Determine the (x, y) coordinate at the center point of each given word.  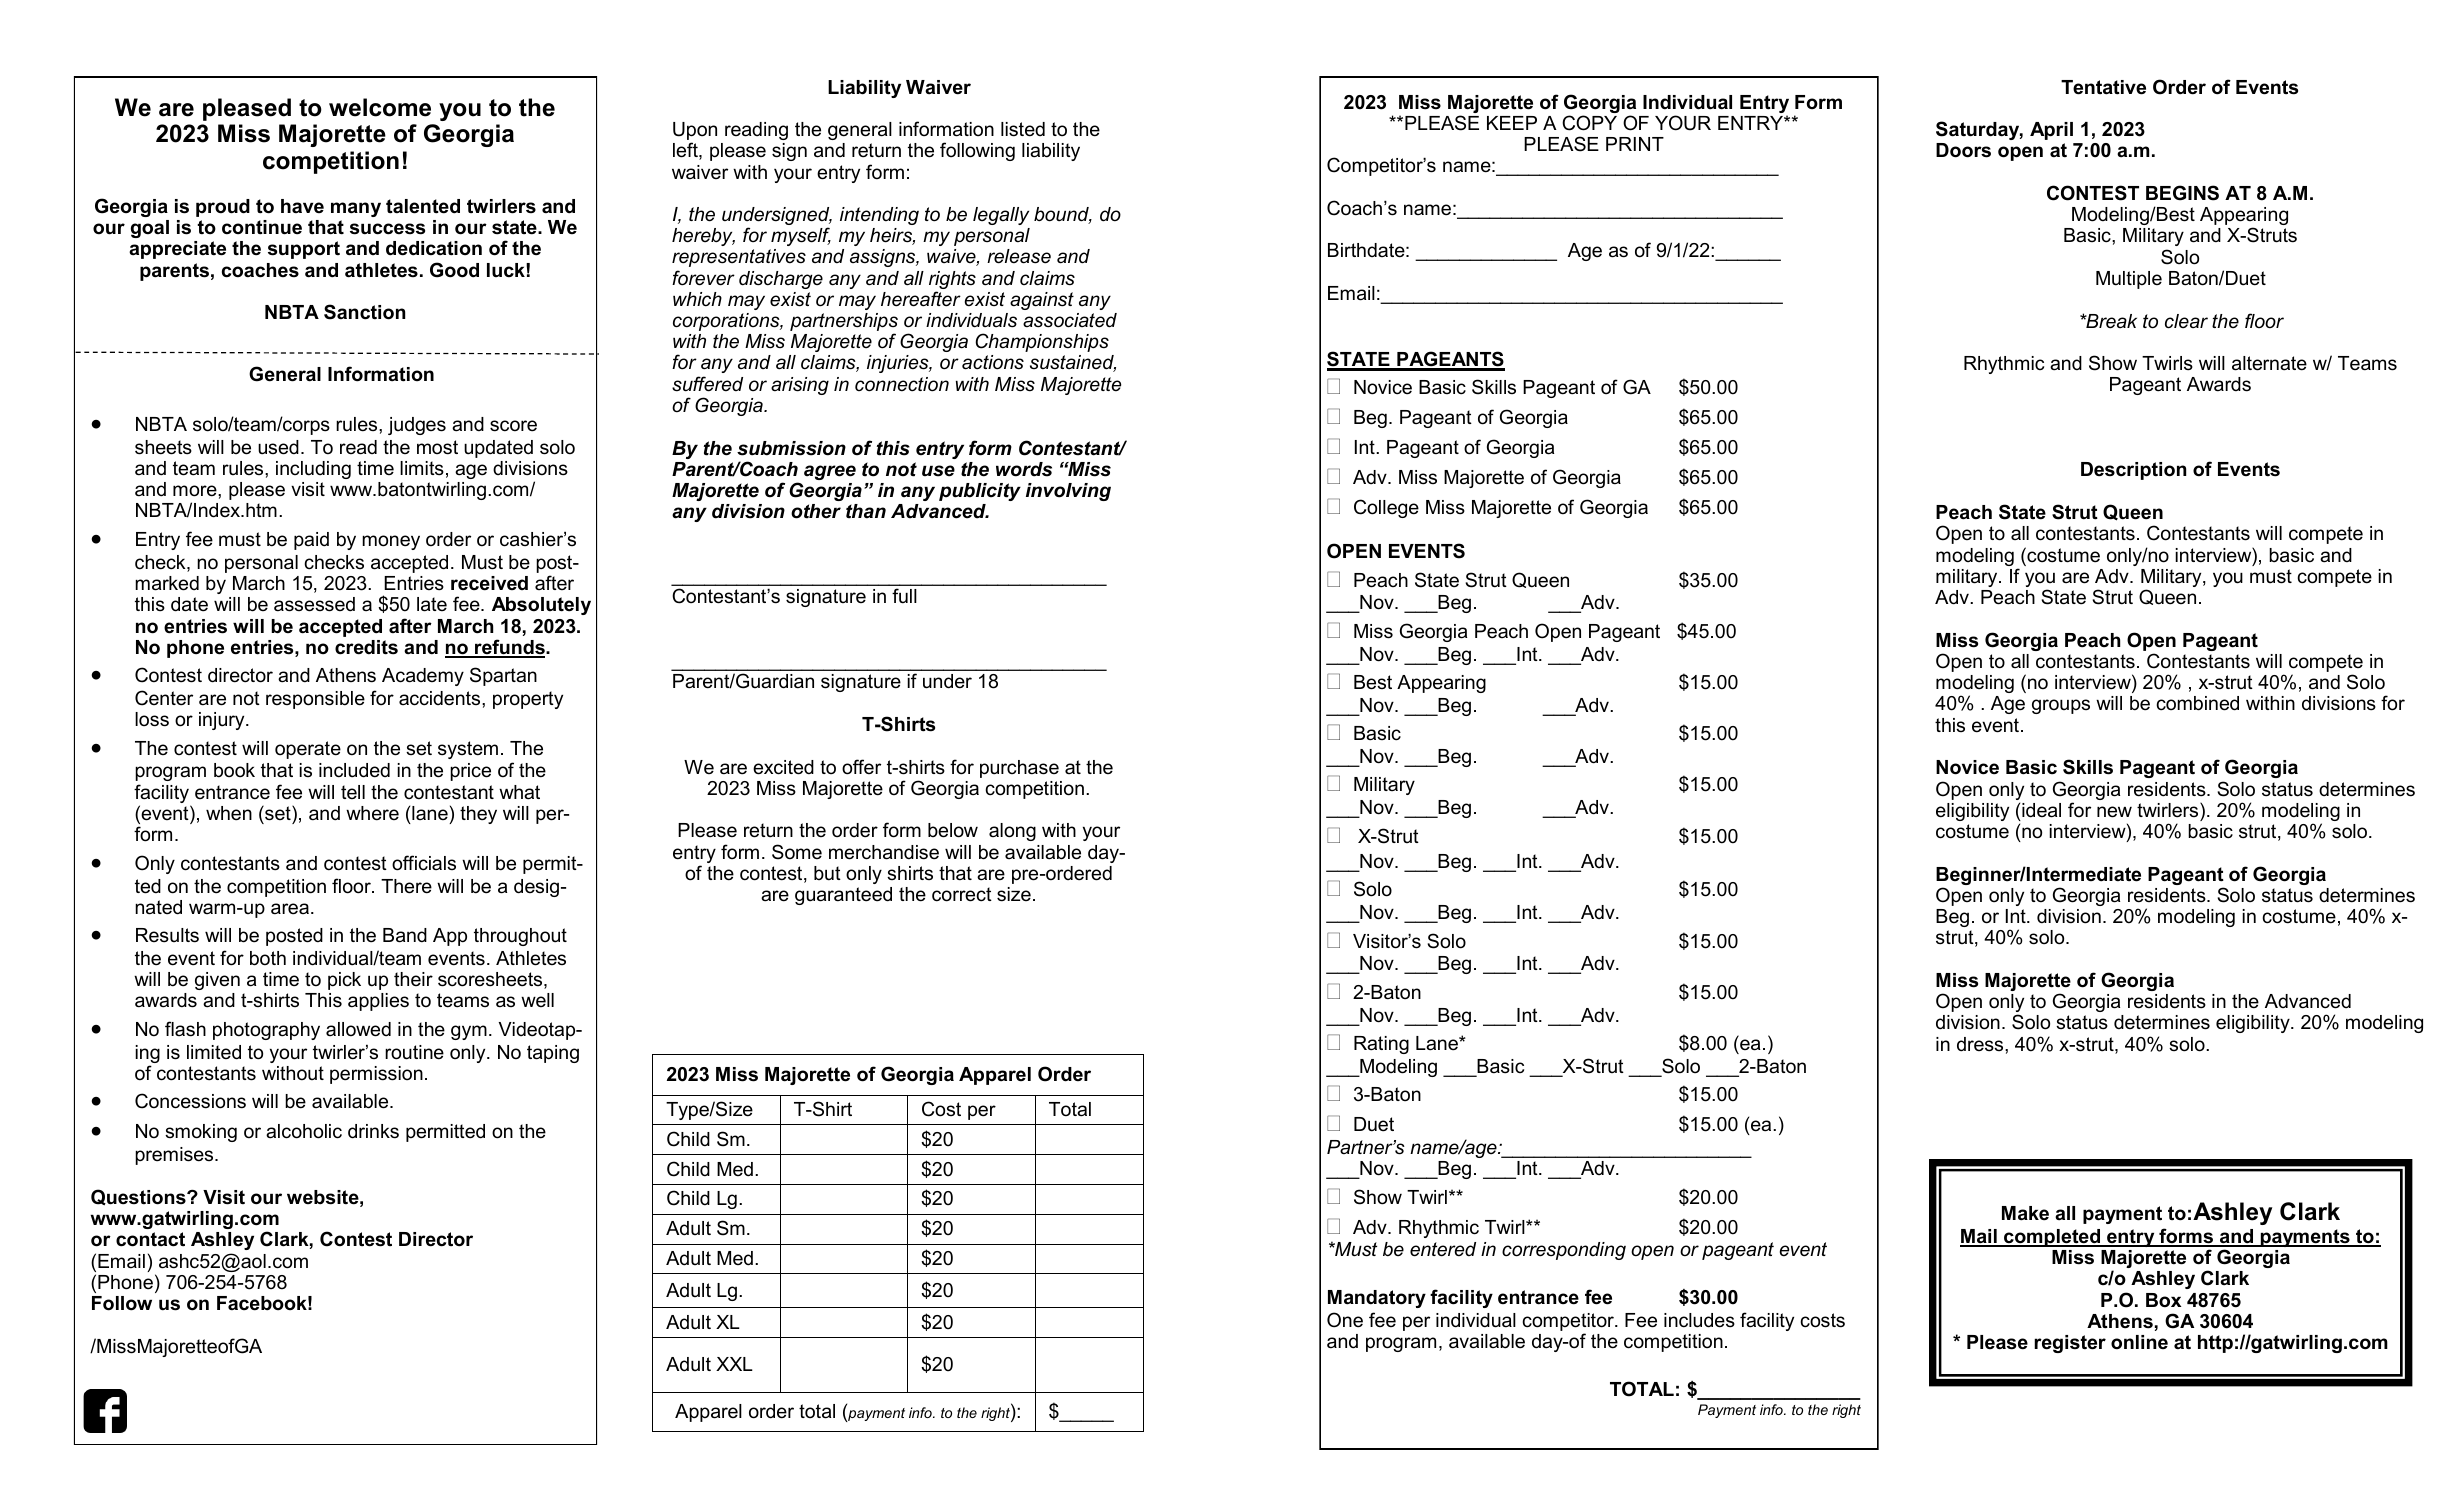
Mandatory (1377, 1299)
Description (2133, 471)
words (1024, 469)
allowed (358, 1029)
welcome (380, 107)
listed (1023, 129)
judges (417, 426)
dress (1981, 1044)
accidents (441, 698)
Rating (1381, 1045)
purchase (1019, 769)
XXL (734, 1364)
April (2051, 131)
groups (2061, 706)
